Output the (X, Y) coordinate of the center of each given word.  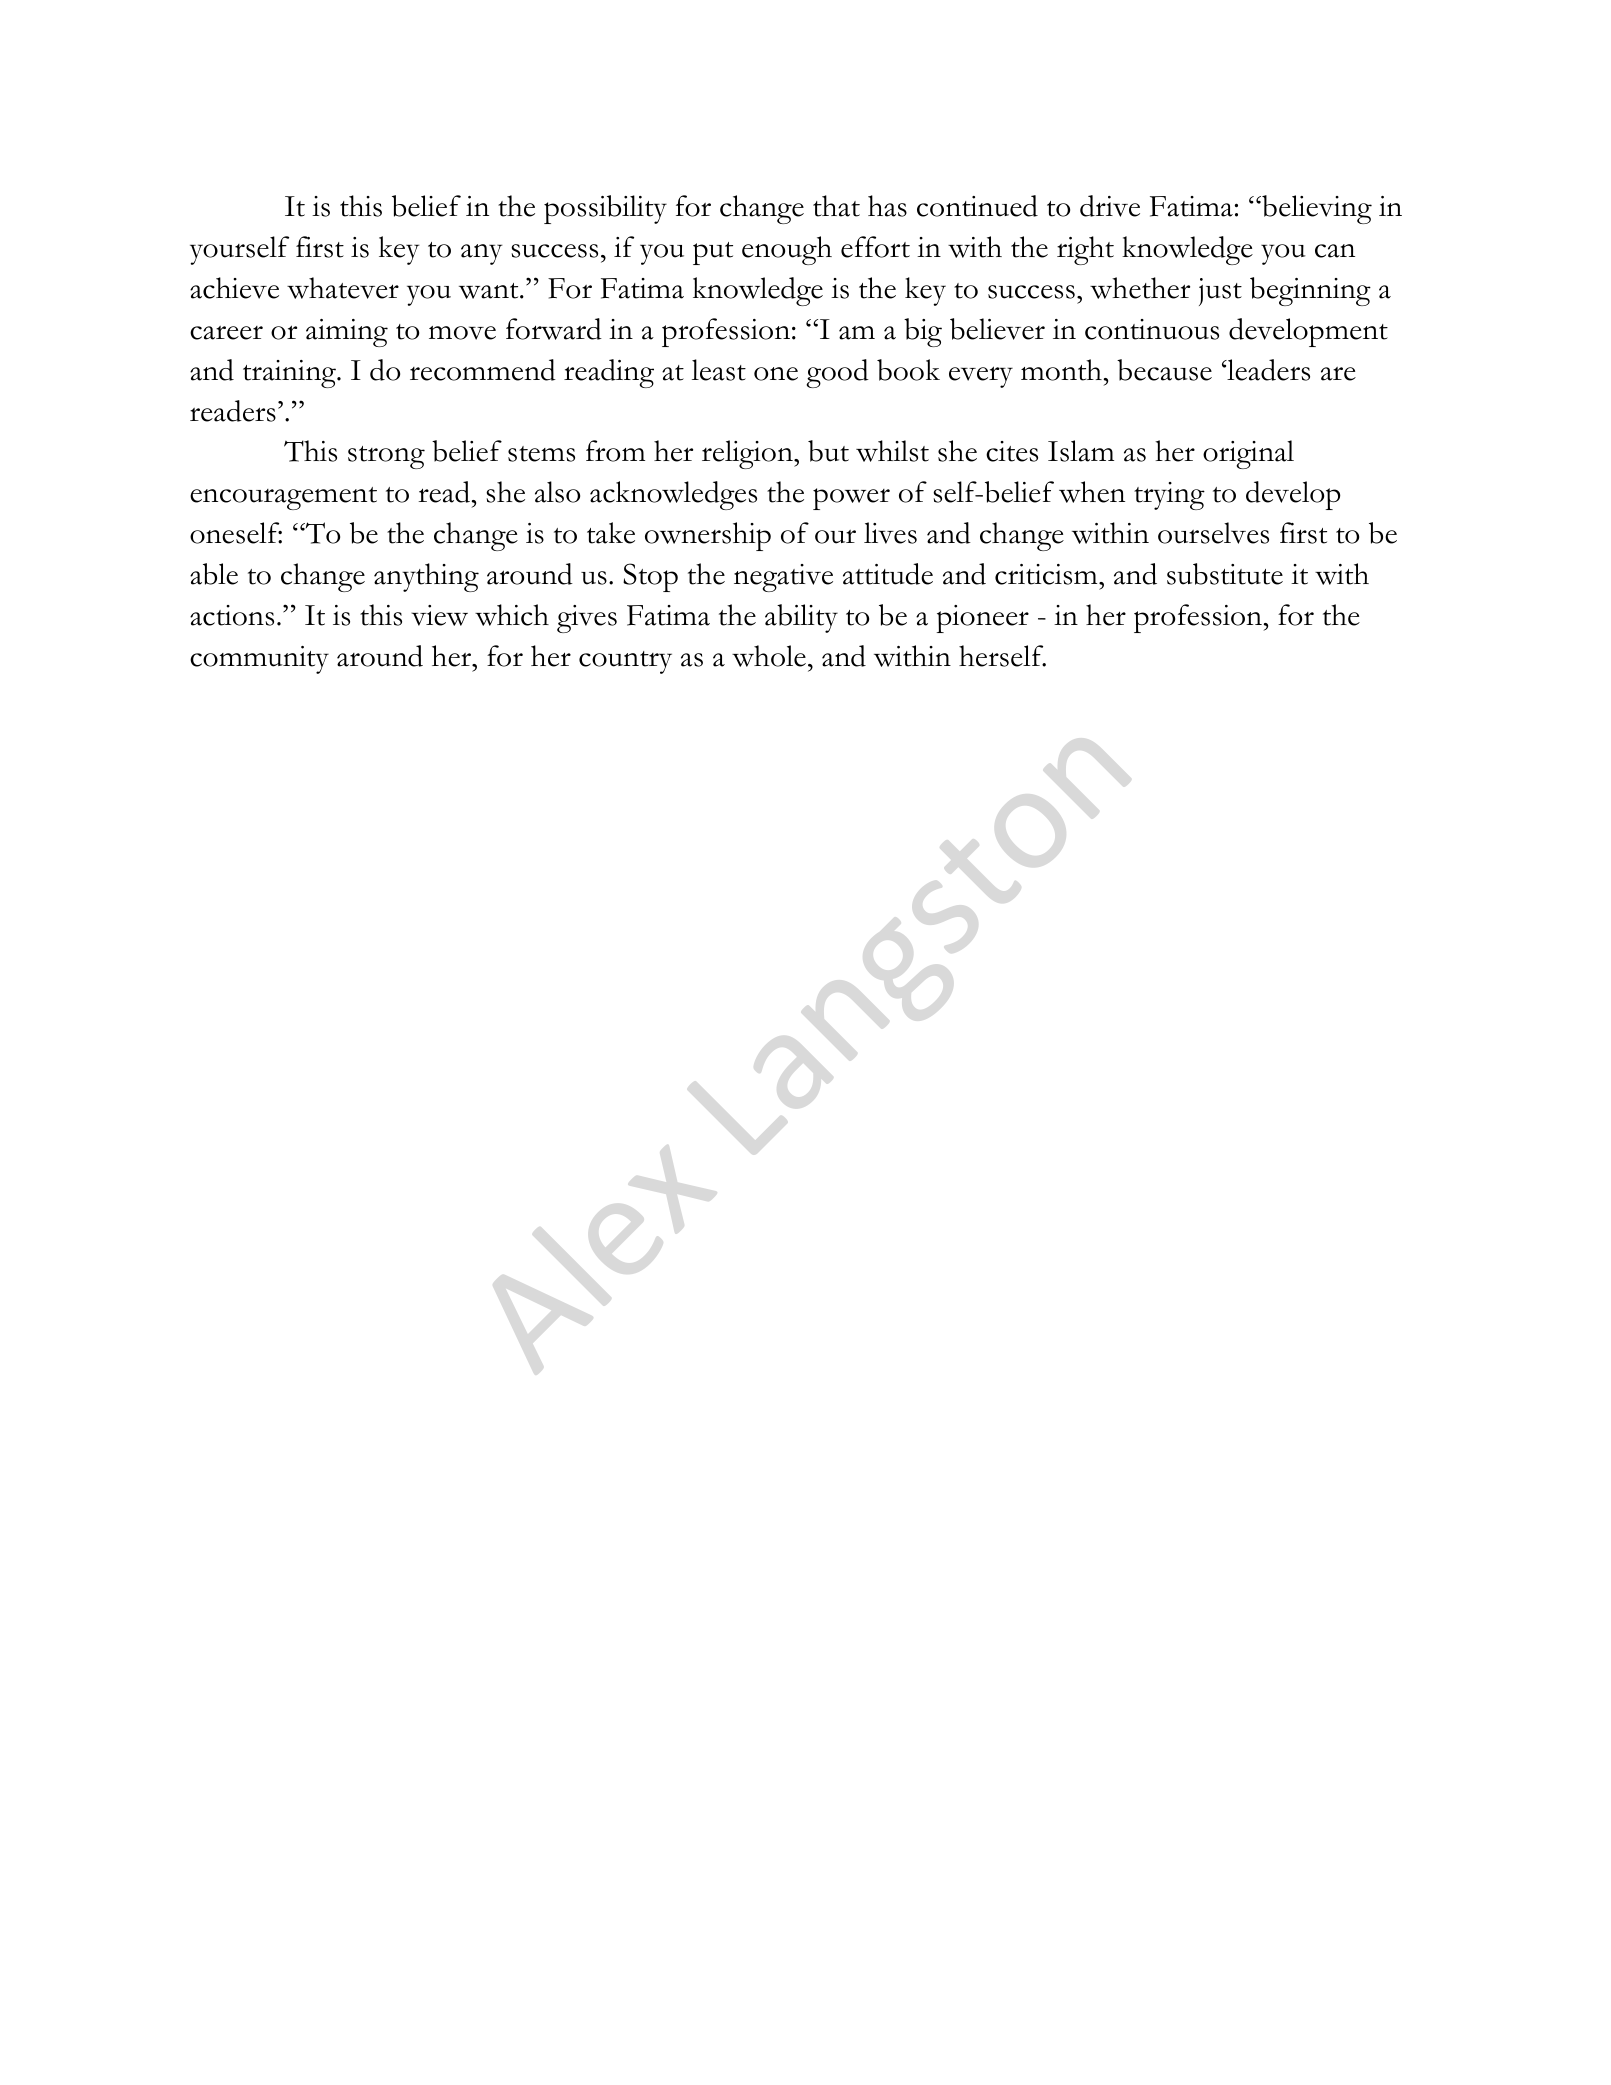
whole (769, 656)
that (836, 206)
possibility (605, 209)
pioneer (982, 619)
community (259, 660)
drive (1110, 206)
